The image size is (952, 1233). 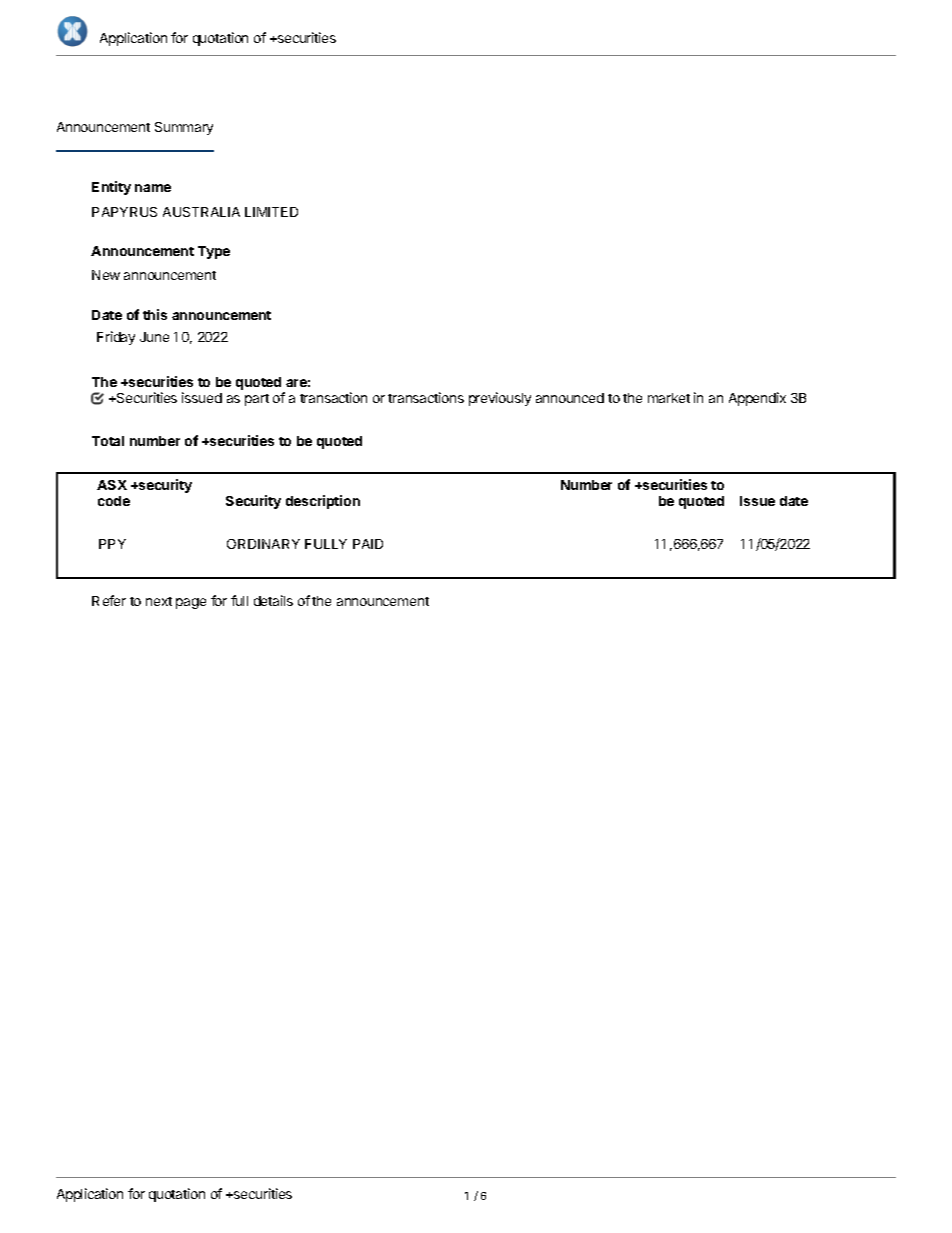 What do you see at coordinates (114, 501) in the document?
I see `code` at bounding box center [114, 501].
